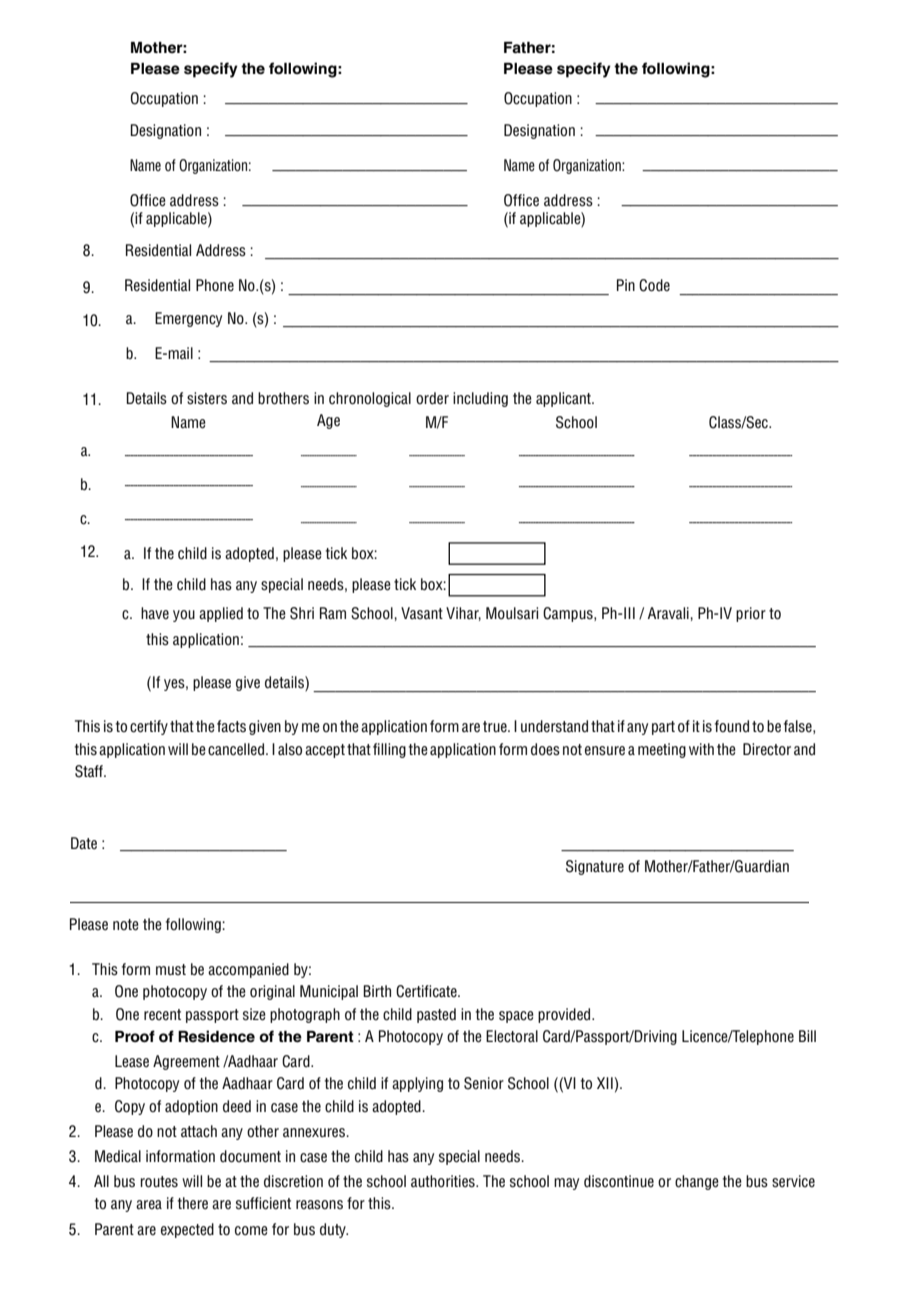 Image resolution: width=924 pixels, height=1308 pixels. I want to click on certify, so click(149, 727).
